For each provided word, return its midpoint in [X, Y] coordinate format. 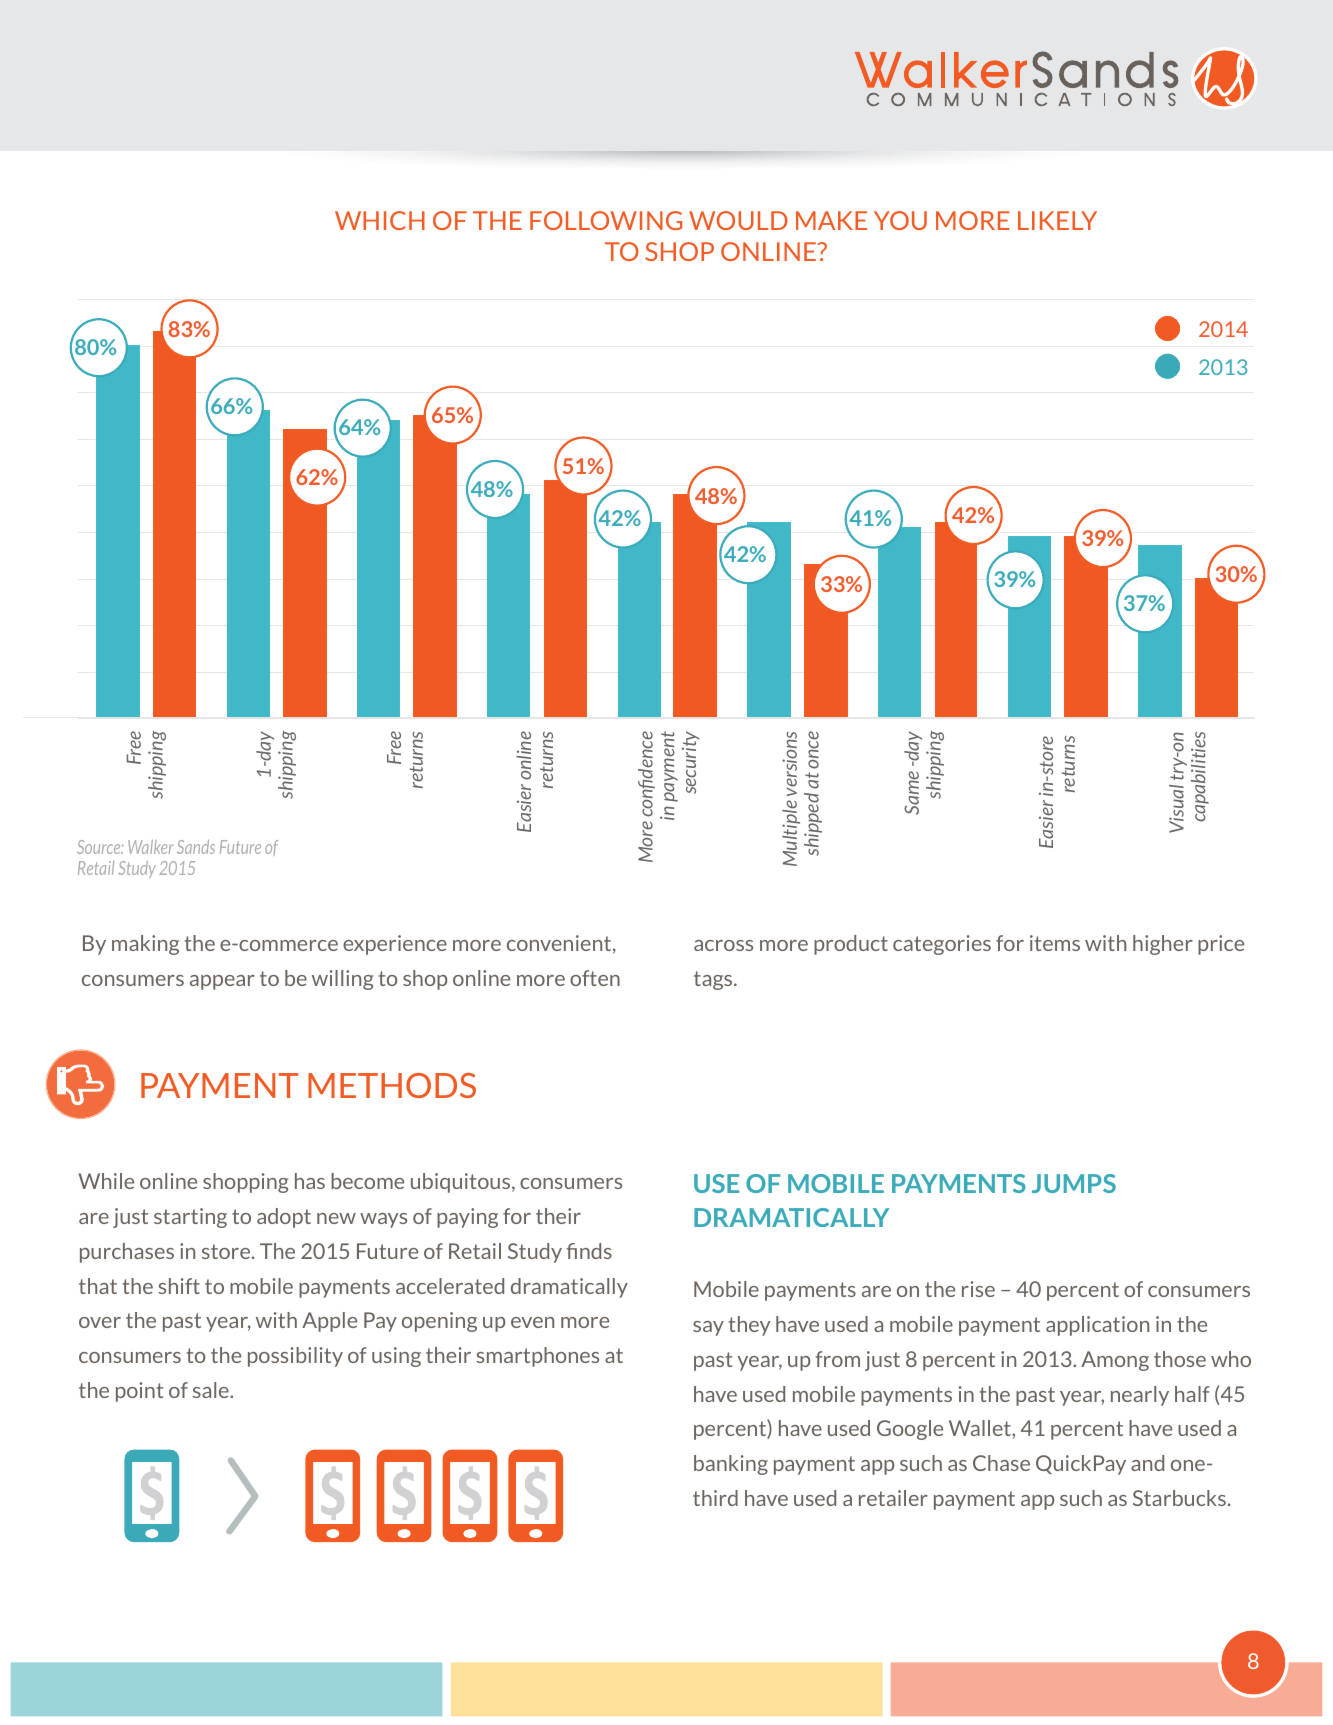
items [1055, 943]
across [723, 945]
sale [212, 1390]
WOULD [738, 220]
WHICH [380, 220]
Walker [151, 847]
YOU [900, 220]
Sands [196, 847]
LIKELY [1057, 220]
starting [190, 1218]
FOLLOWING [606, 220]
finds [589, 1251]
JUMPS [1074, 1183]
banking [731, 1465]
